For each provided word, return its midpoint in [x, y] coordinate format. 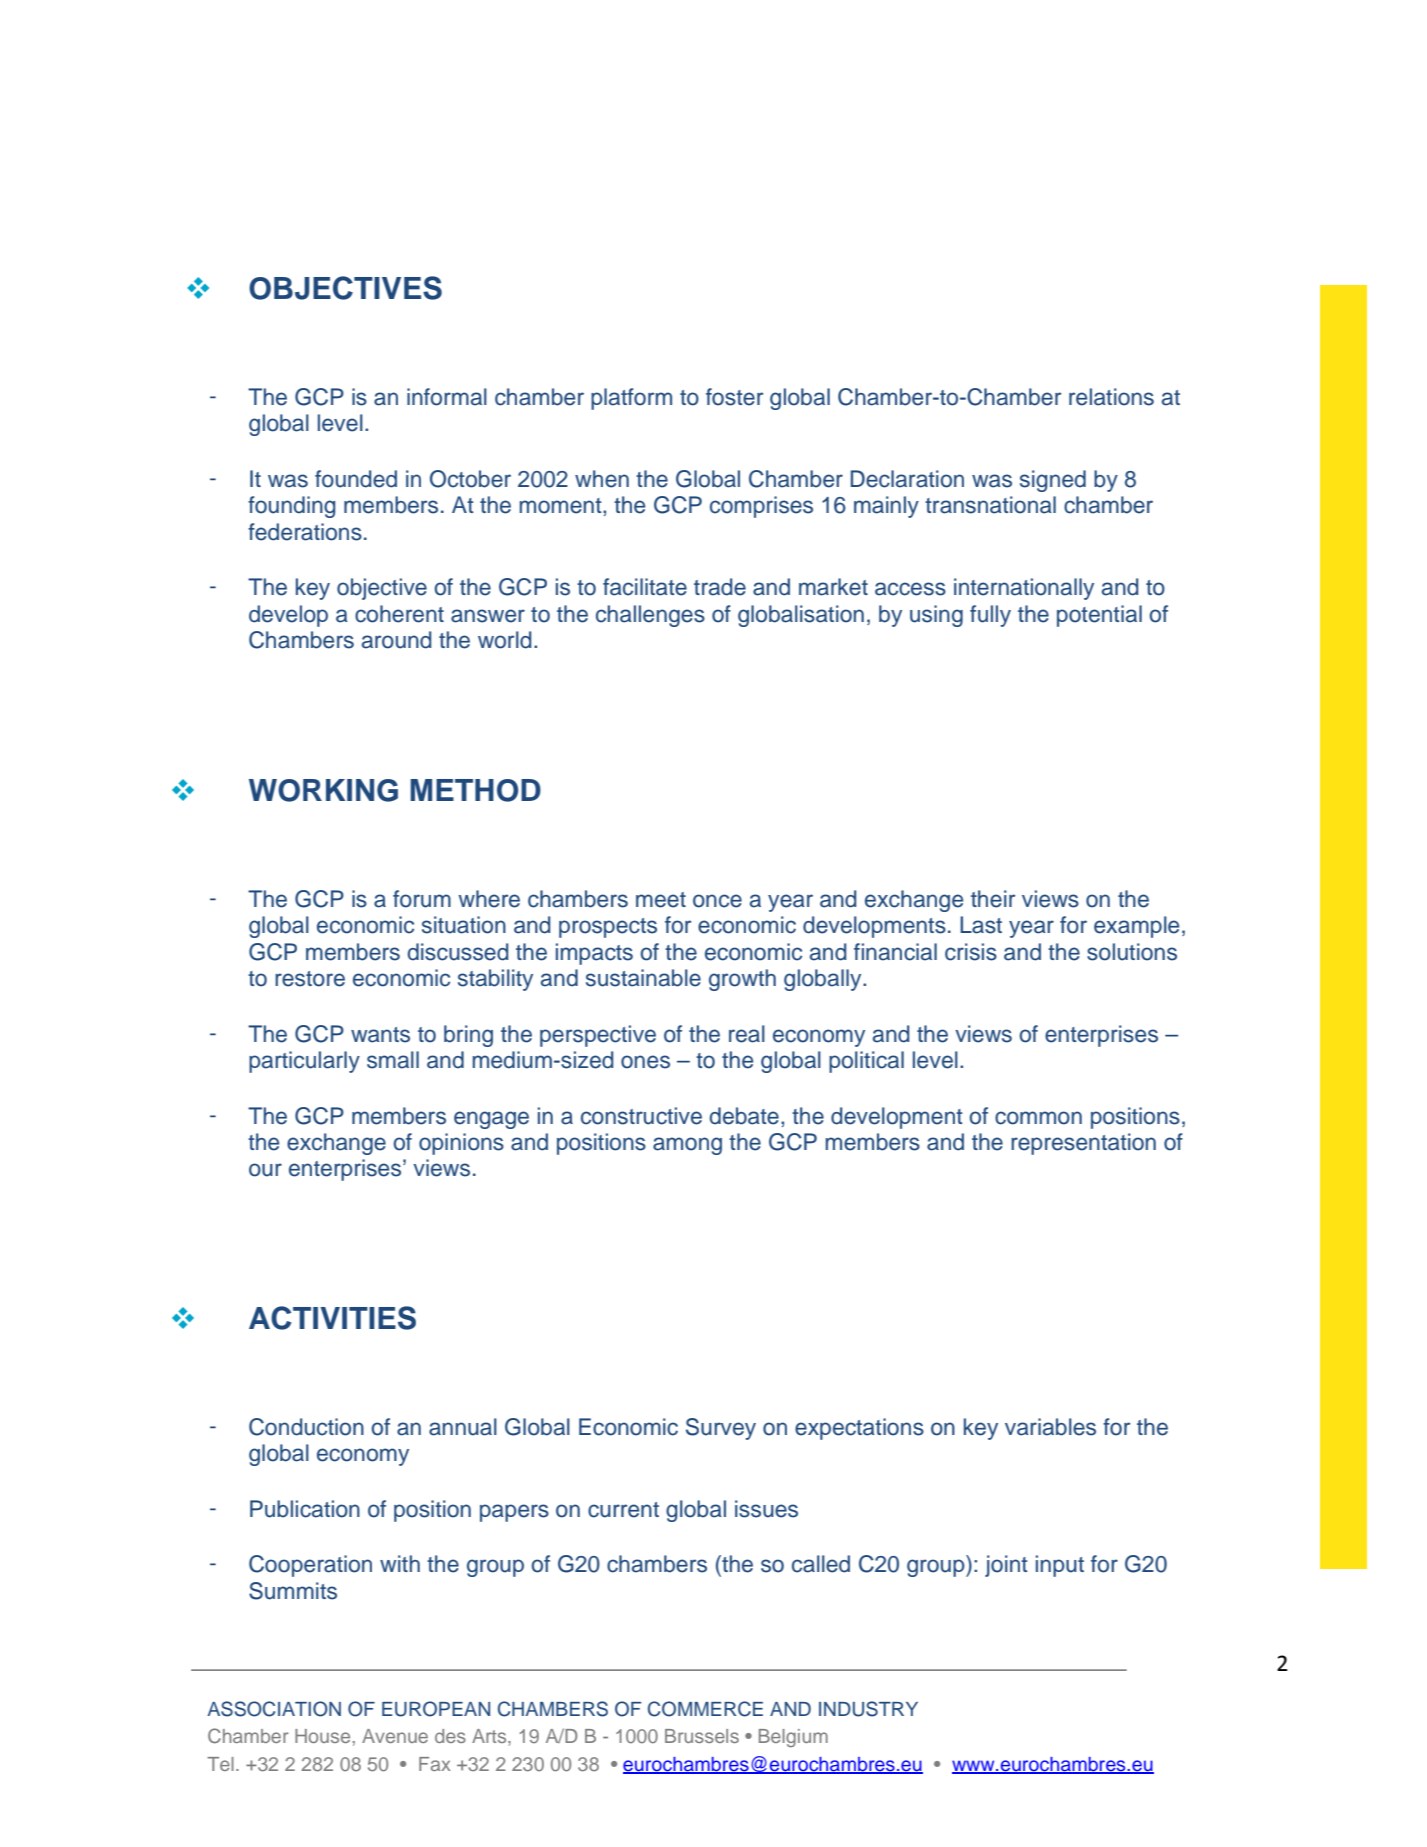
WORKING [323, 790]
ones [645, 1062]
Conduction [306, 1427]
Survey [721, 1429]
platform [631, 399]
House [322, 1736]
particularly [304, 1062]
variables [1050, 1427]
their [993, 899]
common [1038, 1118]
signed [1053, 481]
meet [661, 900]
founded [356, 479]
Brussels [702, 1736]
